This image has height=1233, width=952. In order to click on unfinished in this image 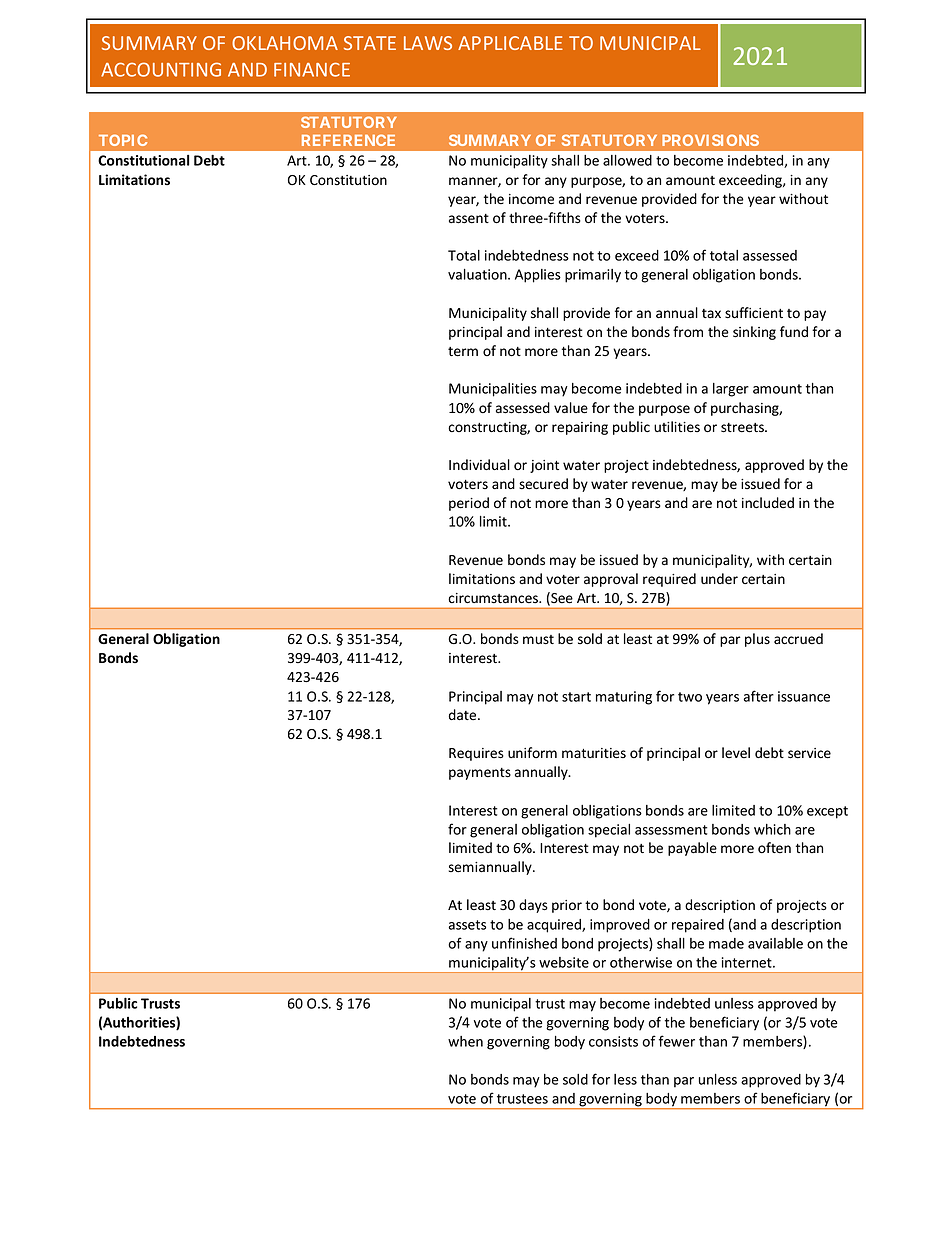, I will do `click(524, 943)`.
